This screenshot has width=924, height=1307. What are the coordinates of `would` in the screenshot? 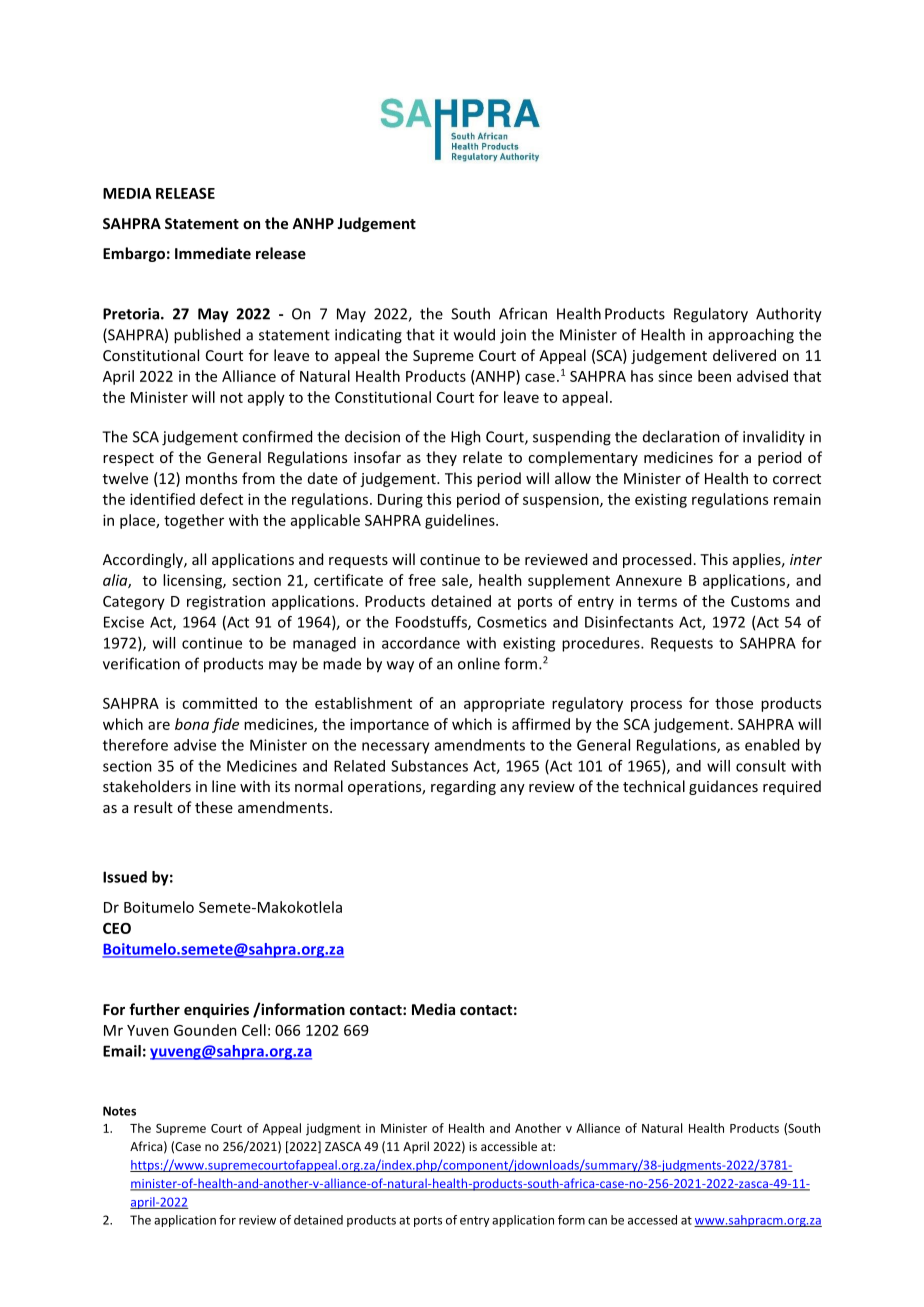 It's located at (474, 334).
